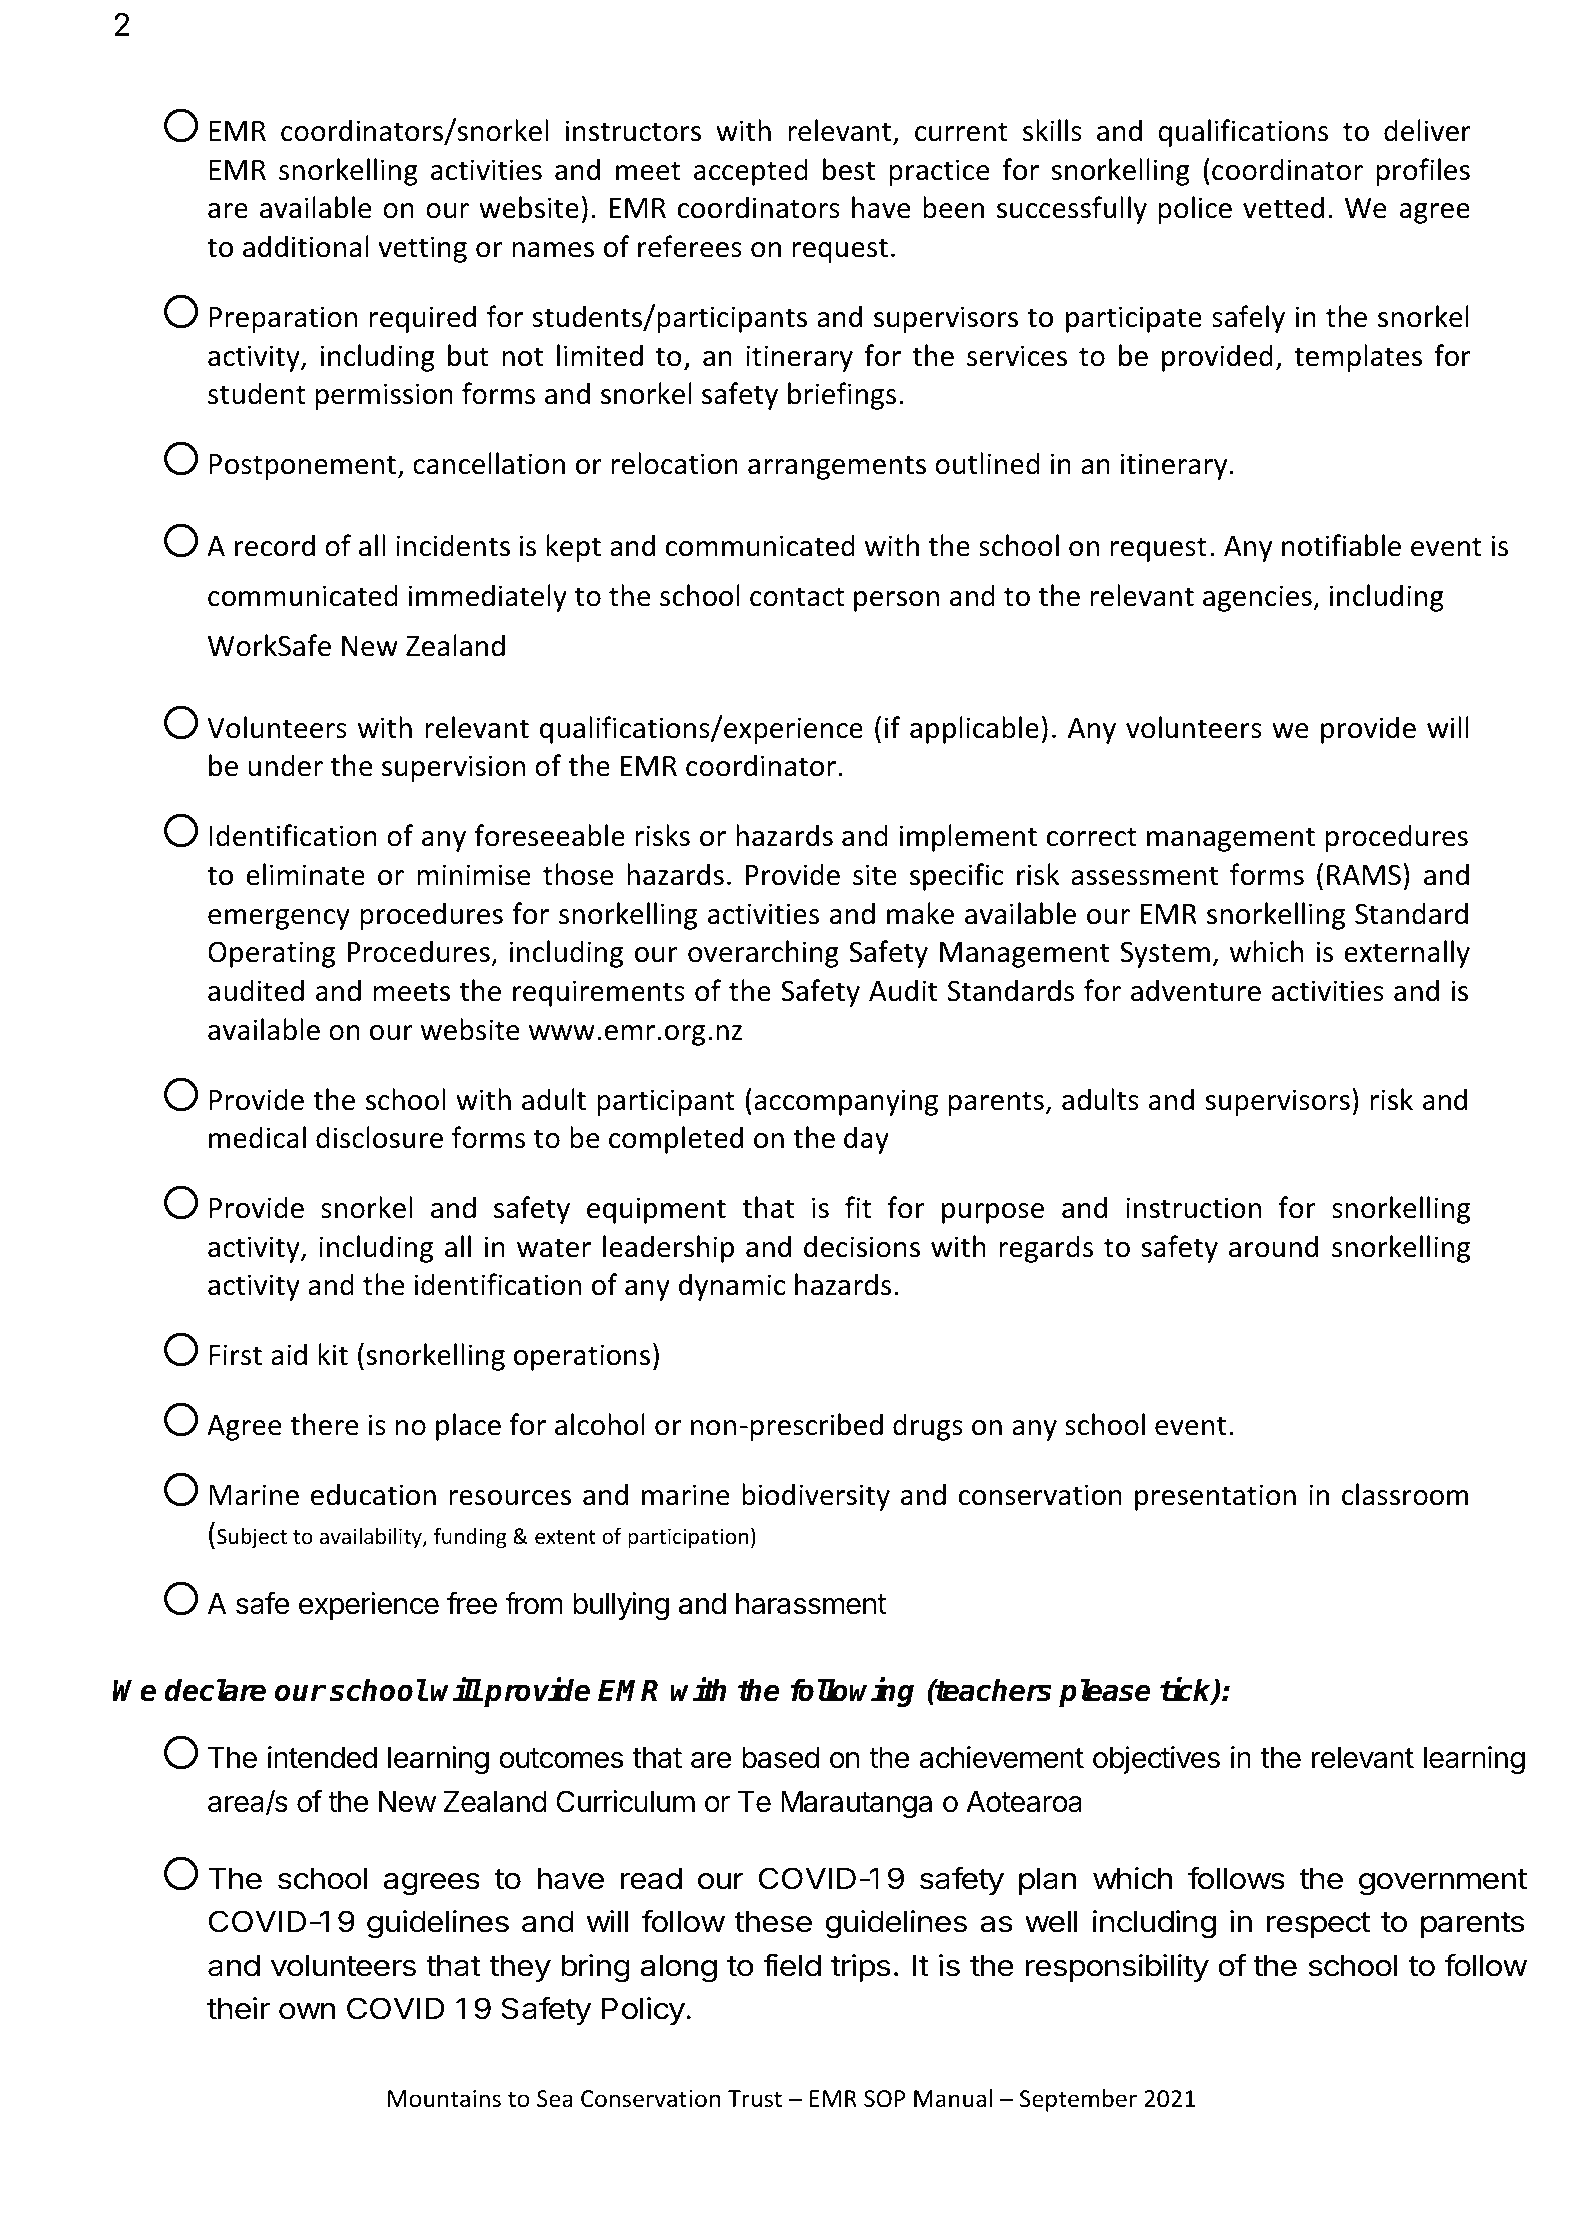 The width and height of the screenshot is (1569, 2220). Describe the element at coordinates (846, 1102) in the screenshot. I see `accompanying` at that location.
